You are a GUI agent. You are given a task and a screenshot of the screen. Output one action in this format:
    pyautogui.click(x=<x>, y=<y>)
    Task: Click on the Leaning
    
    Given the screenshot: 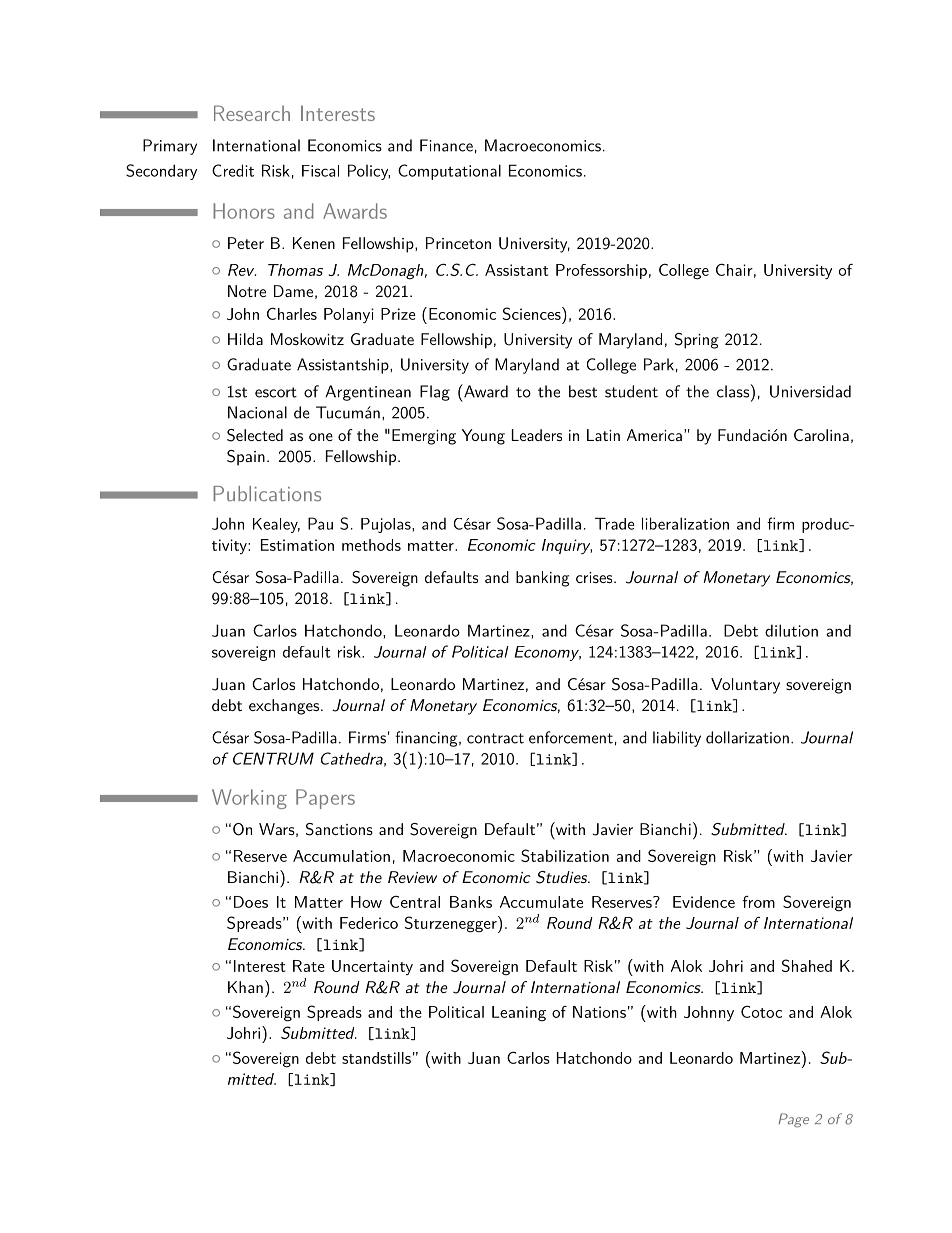 What is the action you would take?
    pyautogui.click(x=519, y=1014)
